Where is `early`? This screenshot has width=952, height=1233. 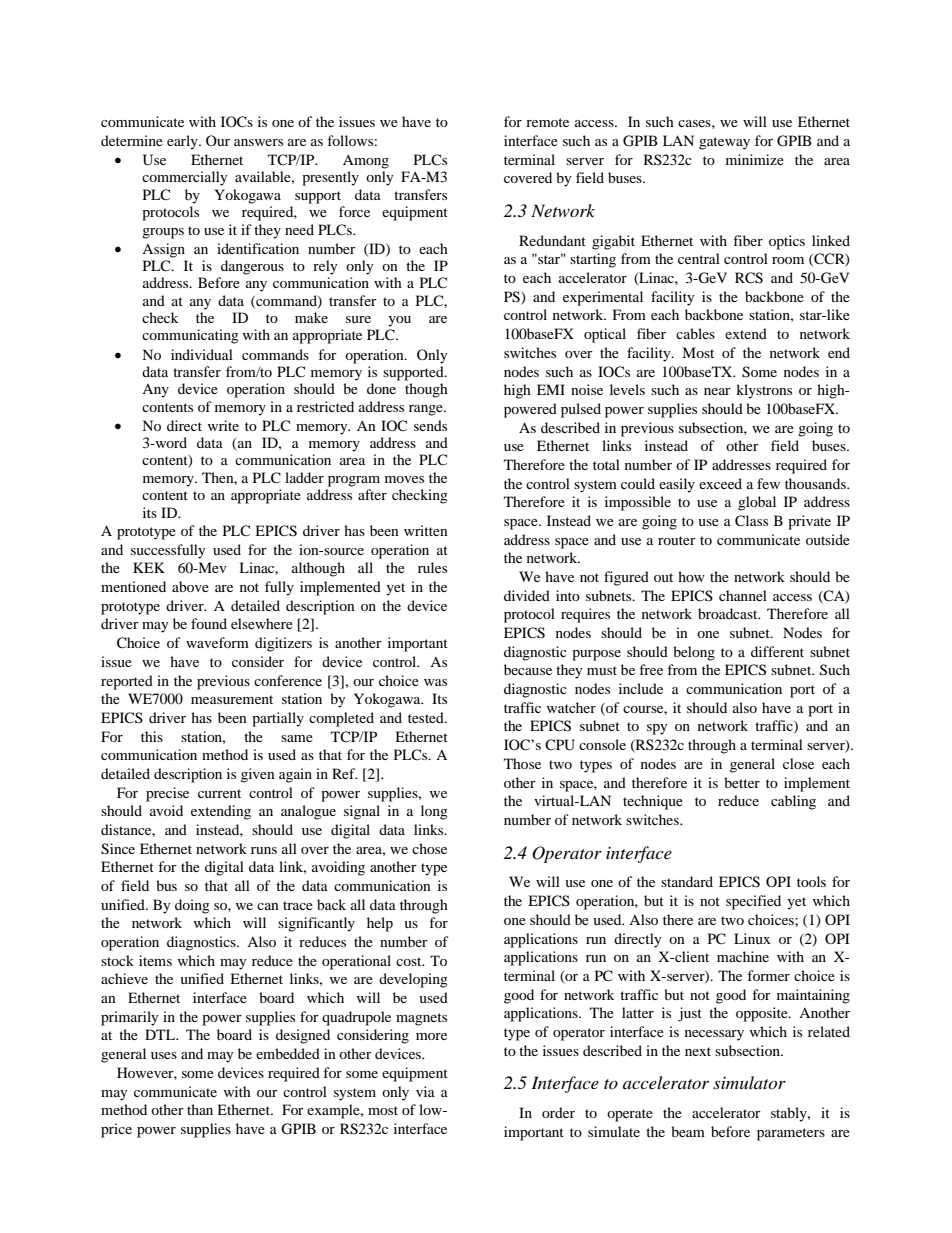
early is located at coordinates (183, 142).
